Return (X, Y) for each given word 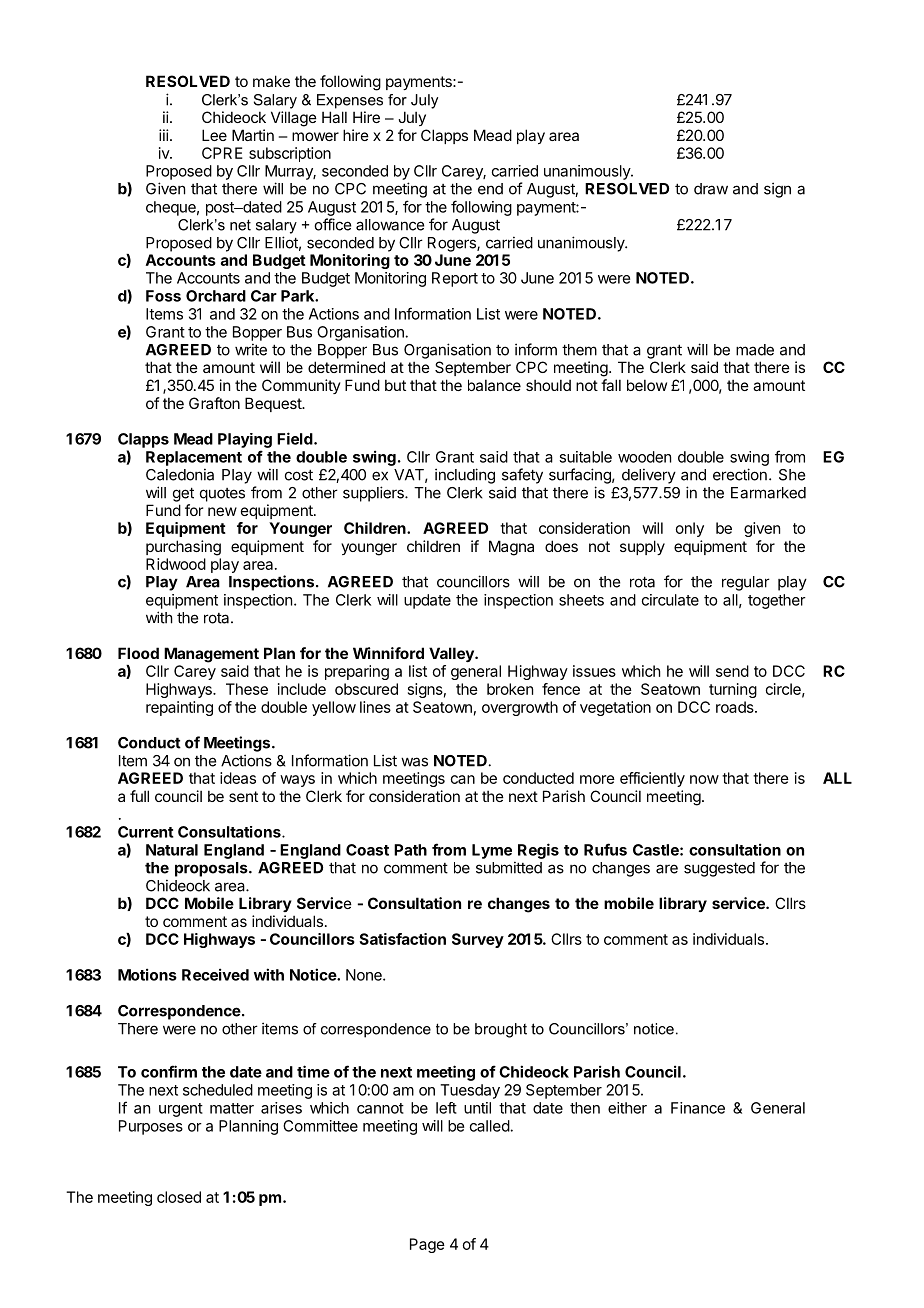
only (690, 529)
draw (711, 189)
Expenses (350, 101)
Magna (511, 548)
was (414, 762)
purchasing (183, 548)
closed (179, 1197)
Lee (214, 135)
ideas (238, 778)
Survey (478, 940)
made (755, 350)
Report (455, 279)
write (251, 349)
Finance (698, 1108)
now (704, 779)
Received (215, 974)
